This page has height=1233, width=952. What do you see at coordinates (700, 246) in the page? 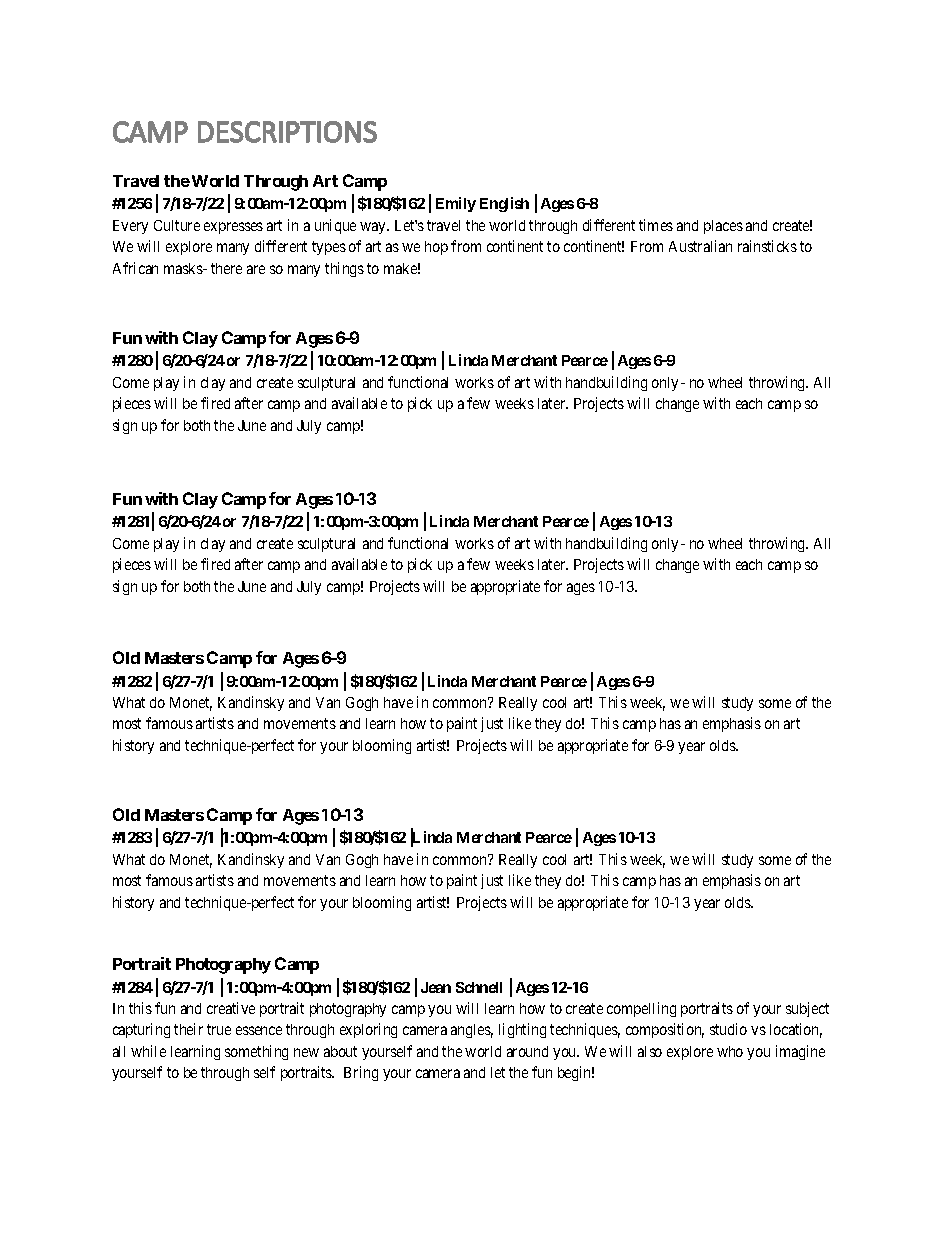
I see `Australian` at bounding box center [700, 246].
